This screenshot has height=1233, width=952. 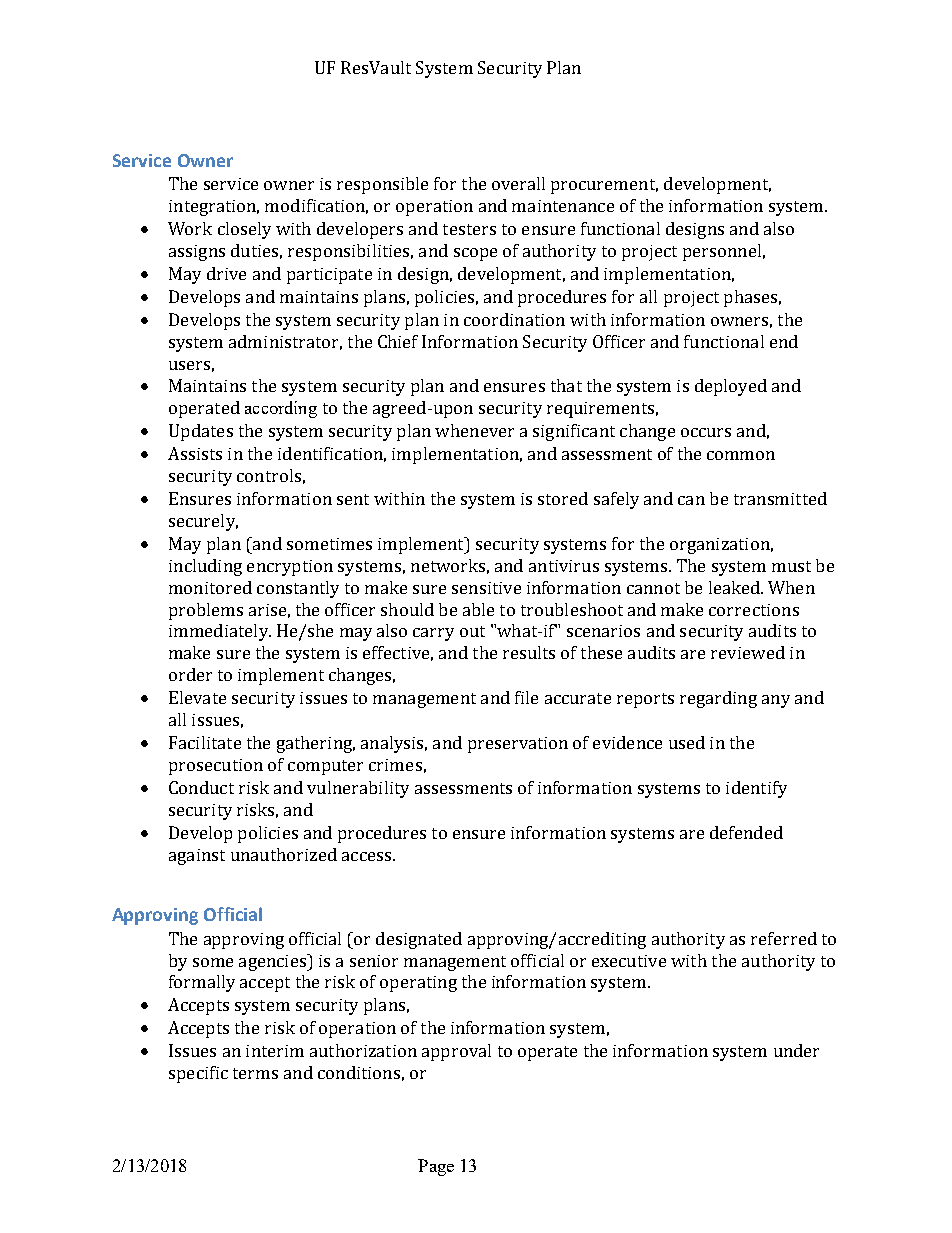 What do you see at coordinates (784, 938) in the screenshot?
I see `referred` at bounding box center [784, 938].
